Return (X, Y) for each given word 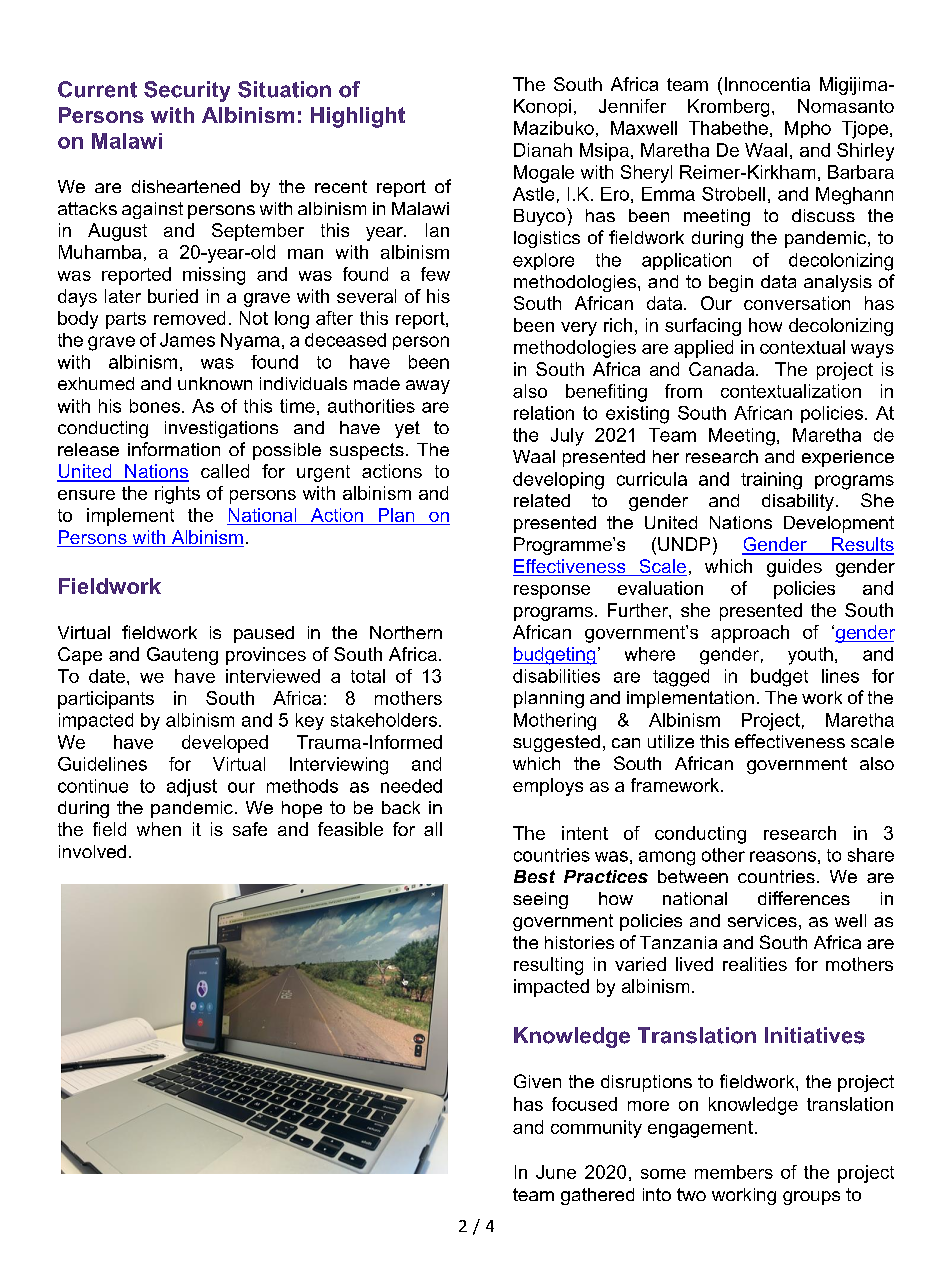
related (542, 500)
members (734, 1172)
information (174, 449)
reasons (783, 856)
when (159, 829)
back (401, 807)
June (556, 1172)
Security (187, 91)
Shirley (865, 152)
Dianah (543, 150)
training (771, 481)
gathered (597, 1196)
